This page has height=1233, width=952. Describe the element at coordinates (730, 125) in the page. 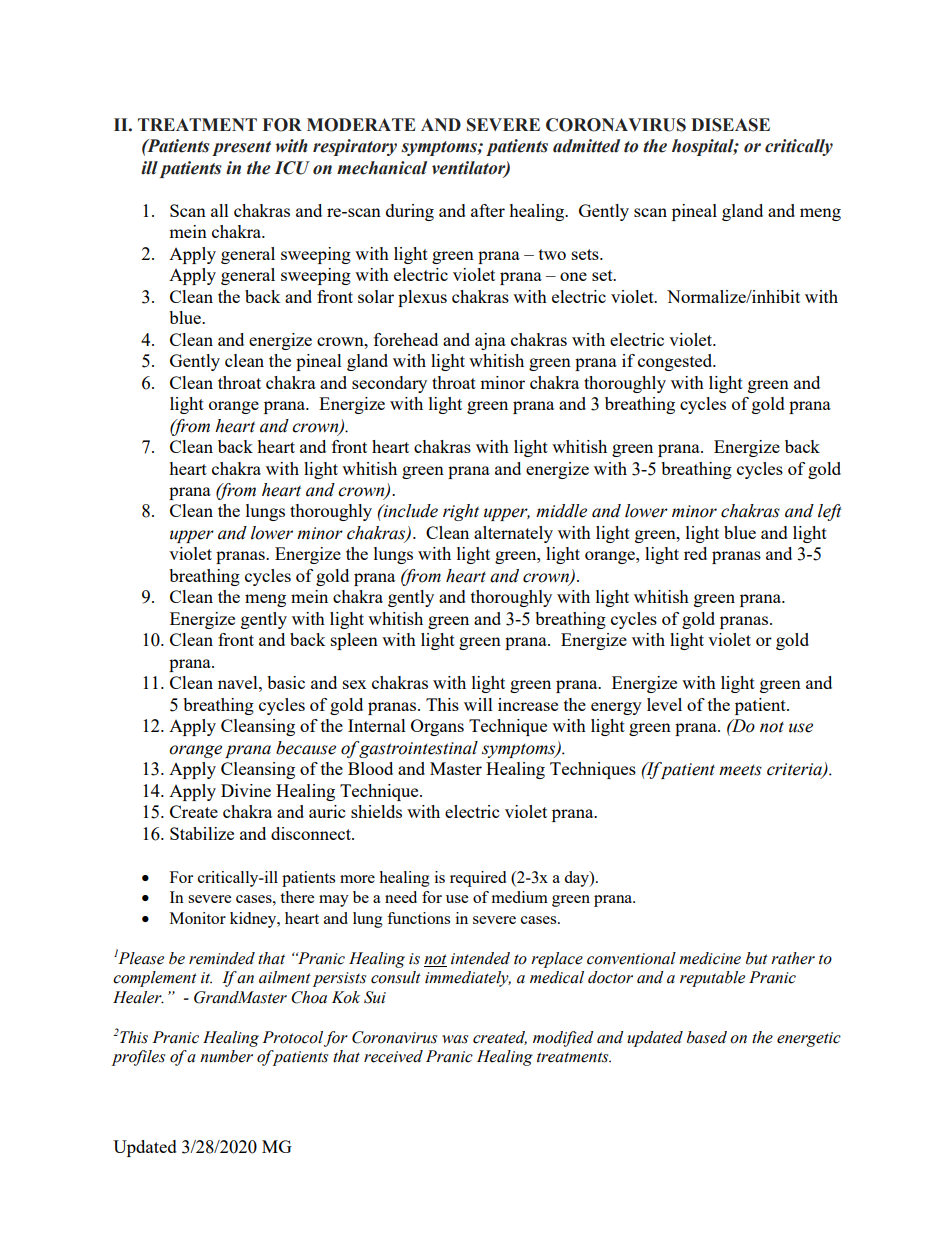

I see `DISEASE` at that location.
